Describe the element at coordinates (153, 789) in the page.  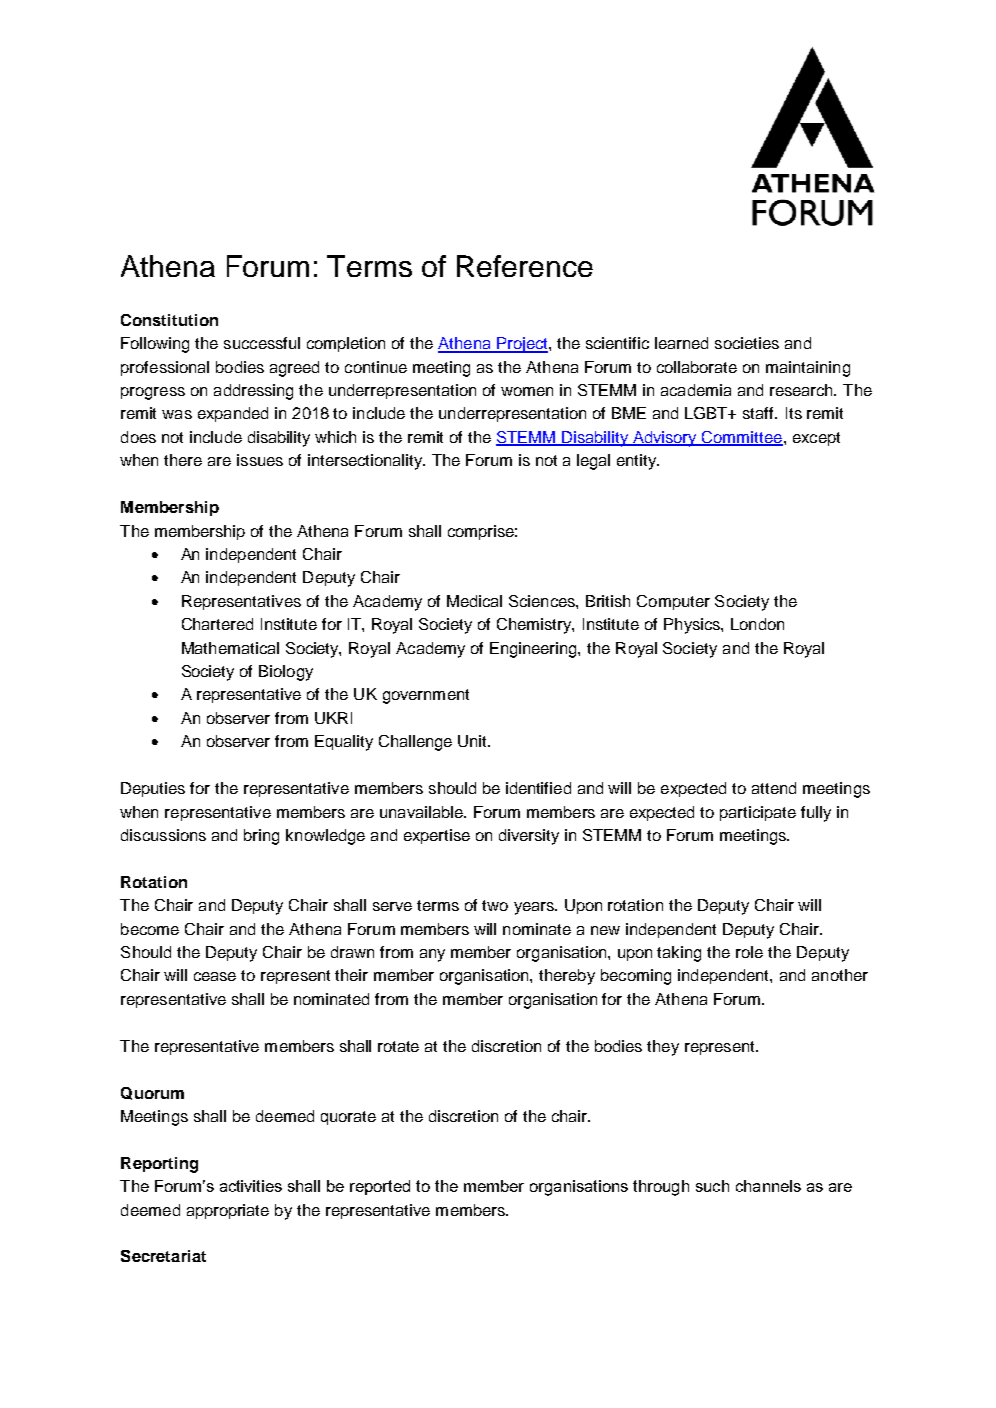
I see `Deputies` at that location.
